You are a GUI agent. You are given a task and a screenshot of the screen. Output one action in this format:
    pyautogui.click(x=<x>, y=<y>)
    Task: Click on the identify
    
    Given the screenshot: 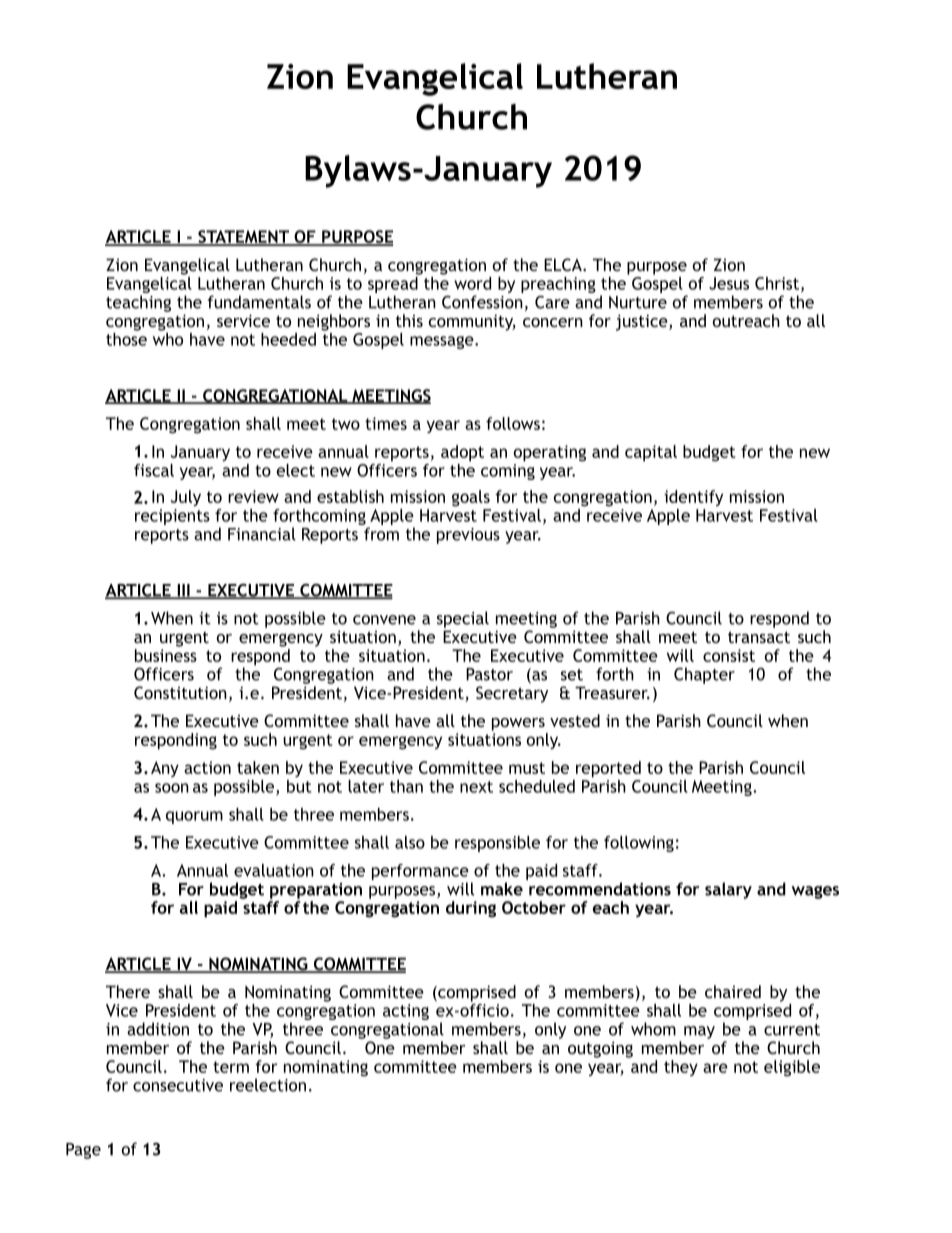 What is the action you would take?
    pyautogui.click(x=693, y=498)
